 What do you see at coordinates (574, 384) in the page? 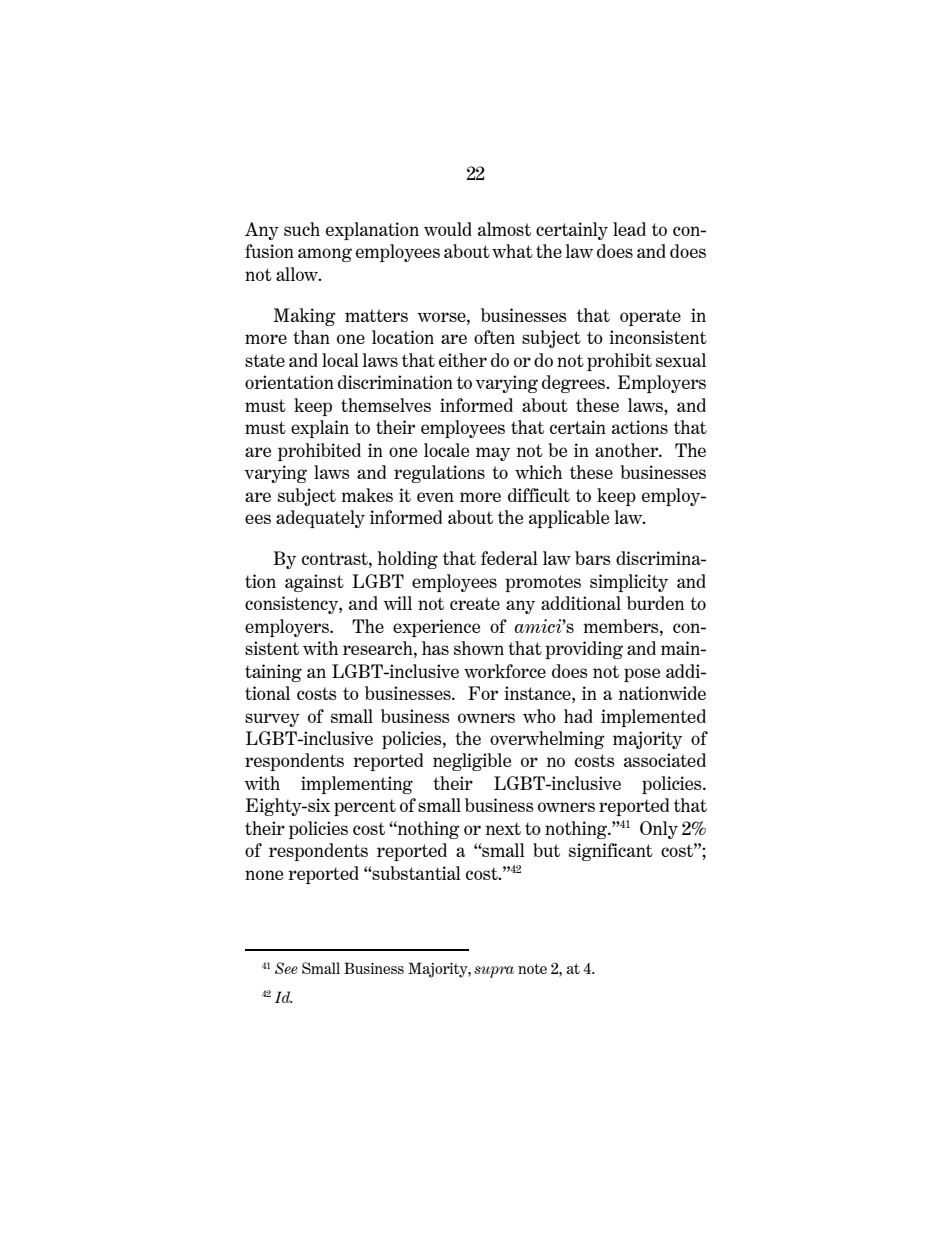
I see `degrees` at bounding box center [574, 384].
